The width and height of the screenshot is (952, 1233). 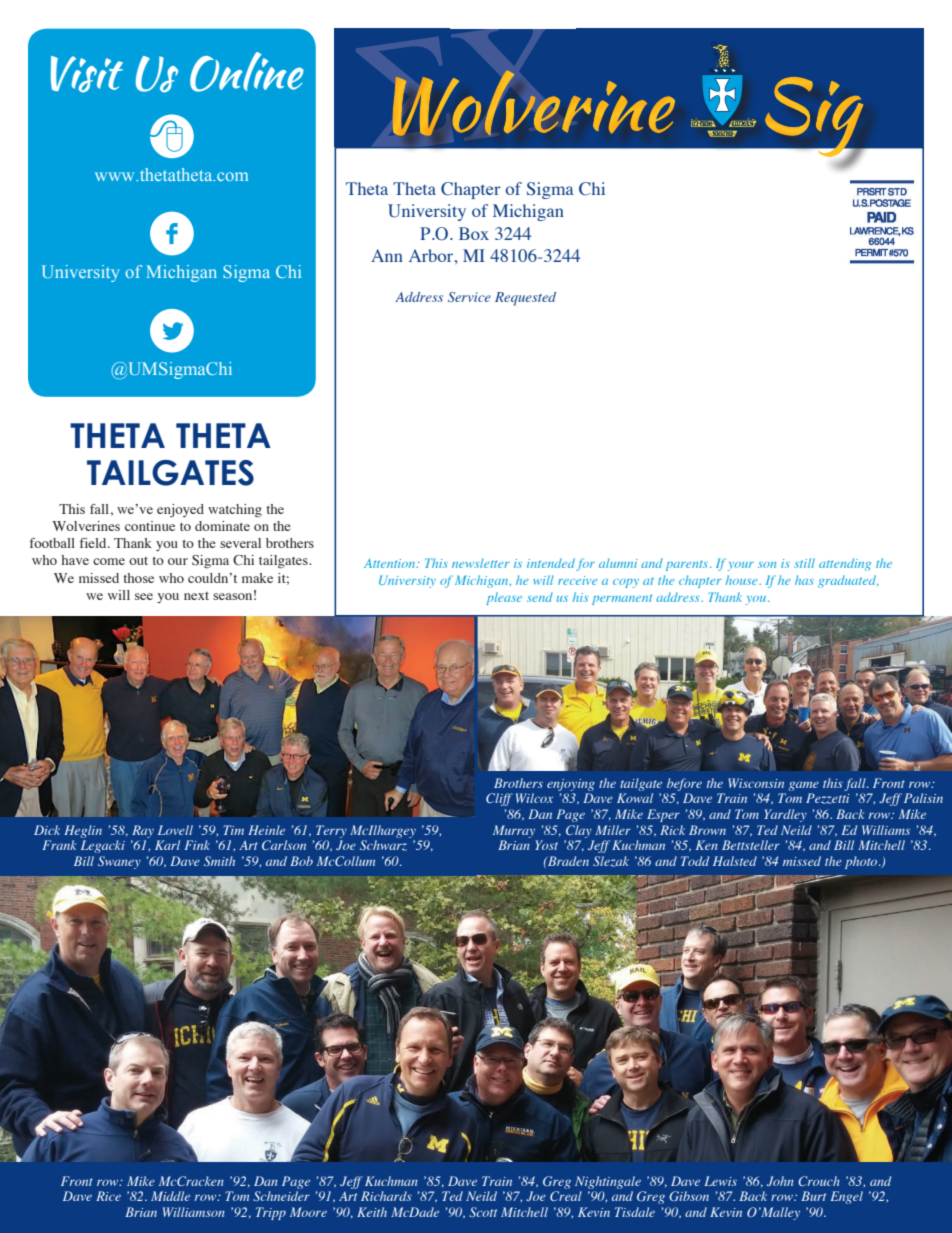 What do you see at coordinates (525, 299) in the screenshot?
I see `Requested` at bounding box center [525, 299].
